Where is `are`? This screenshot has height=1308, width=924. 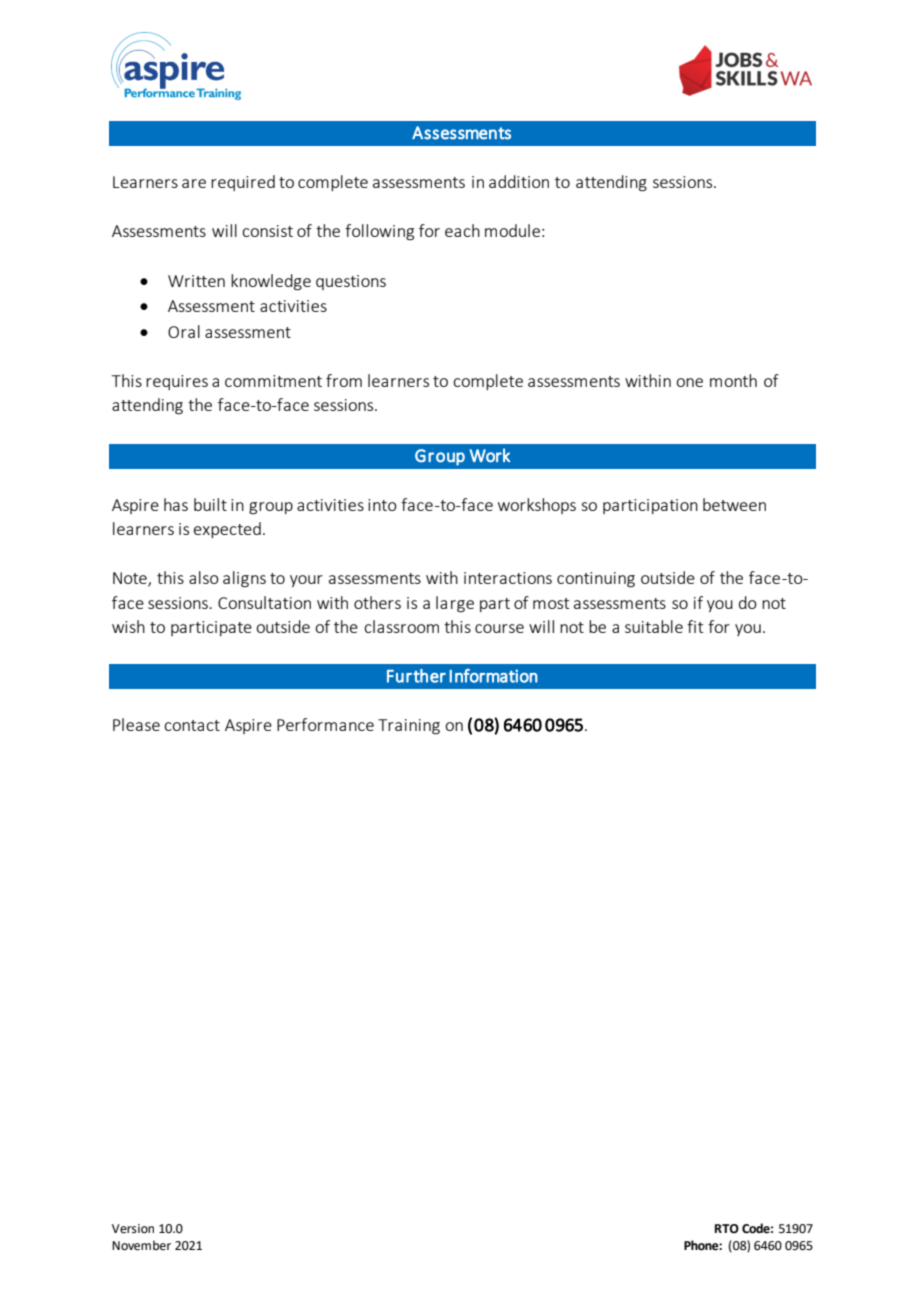
are is located at coordinates (194, 183).
